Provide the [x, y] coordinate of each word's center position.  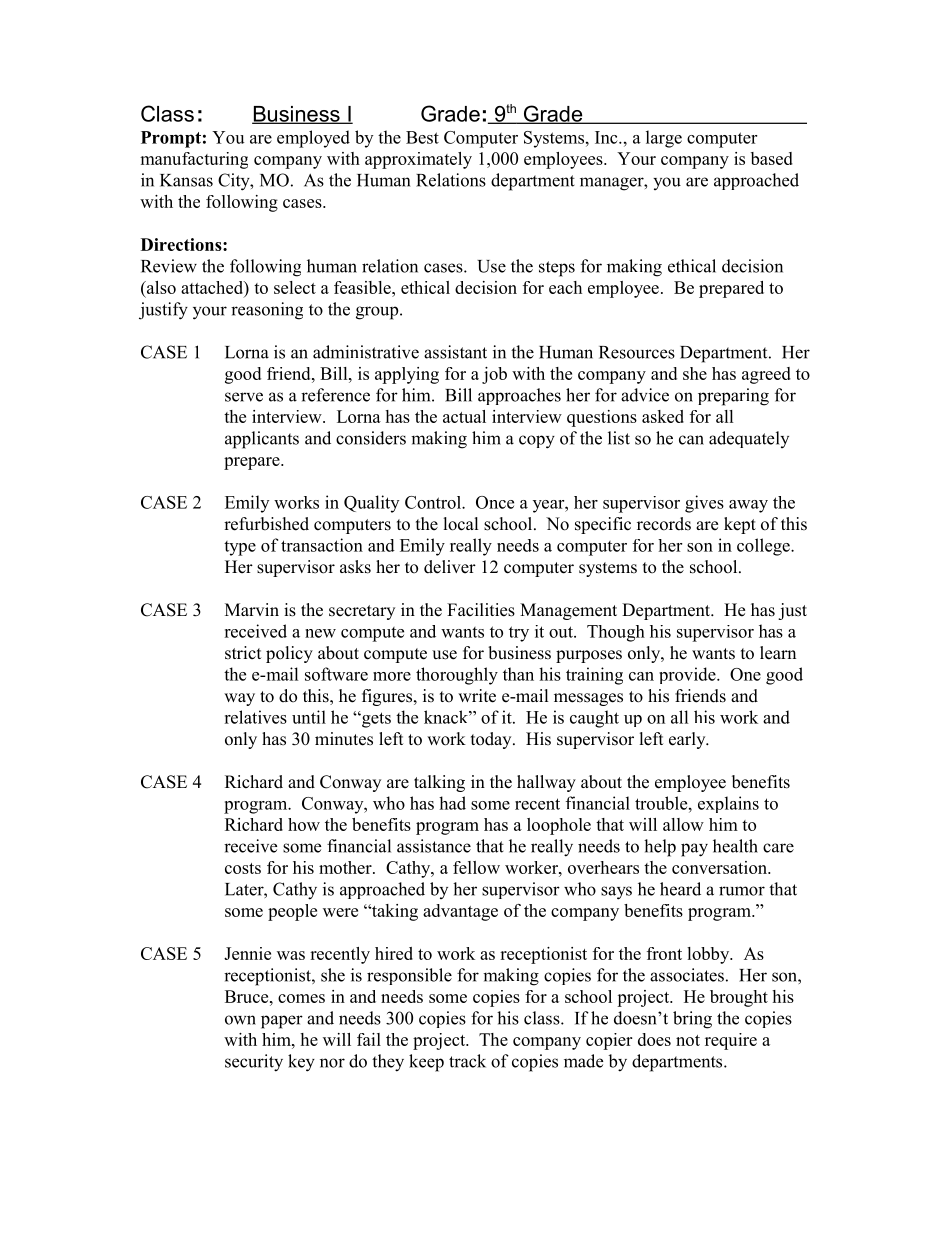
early [688, 740]
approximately [418, 160]
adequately [749, 439]
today [492, 740]
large [664, 139]
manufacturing [194, 160]
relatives [255, 717]
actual [464, 416]
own [240, 1020]
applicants [262, 440]
